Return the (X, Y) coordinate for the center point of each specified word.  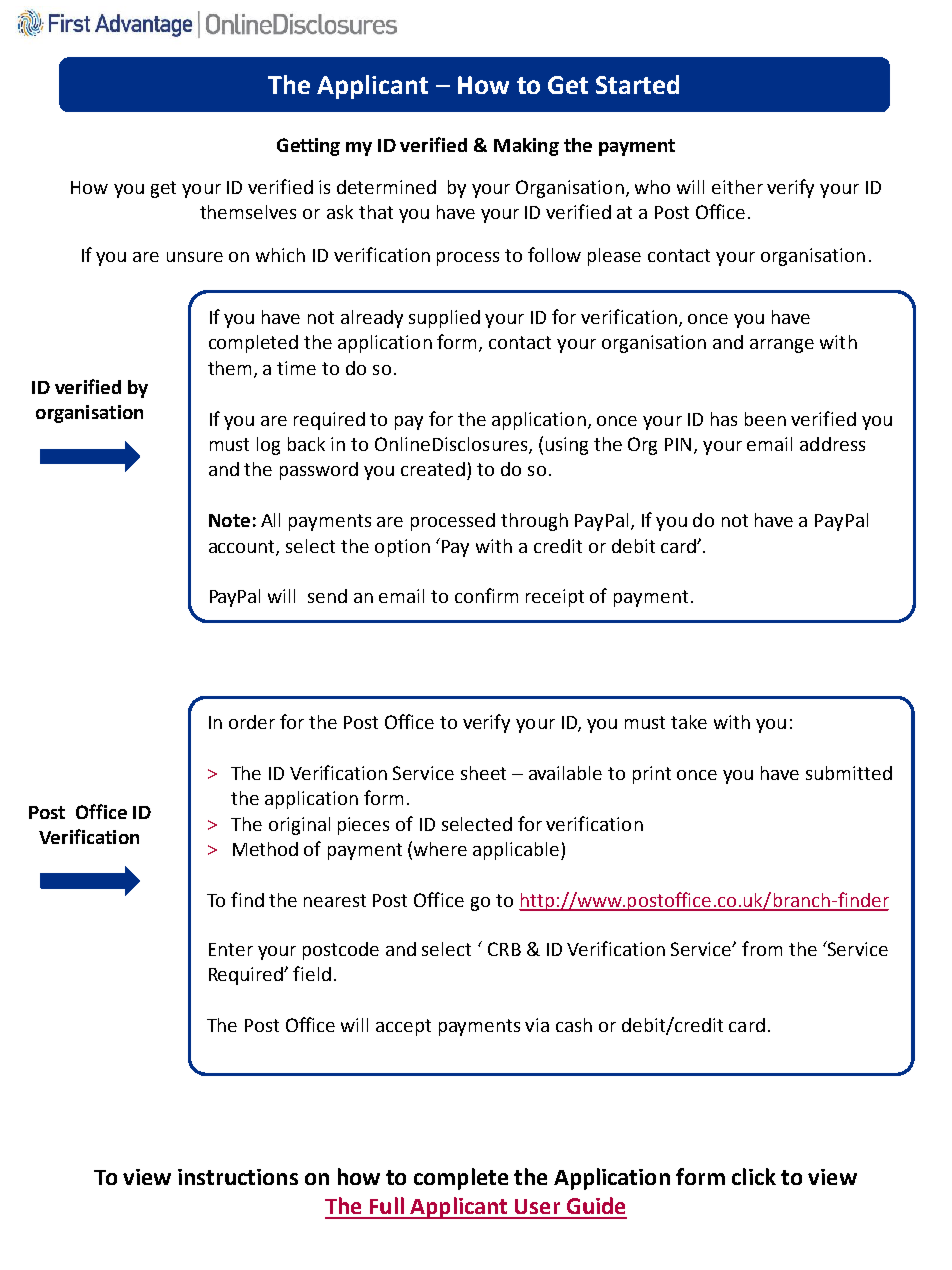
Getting (308, 147)
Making (526, 147)
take (689, 722)
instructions (238, 1177)
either (737, 187)
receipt (555, 598)
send (327, 596)
